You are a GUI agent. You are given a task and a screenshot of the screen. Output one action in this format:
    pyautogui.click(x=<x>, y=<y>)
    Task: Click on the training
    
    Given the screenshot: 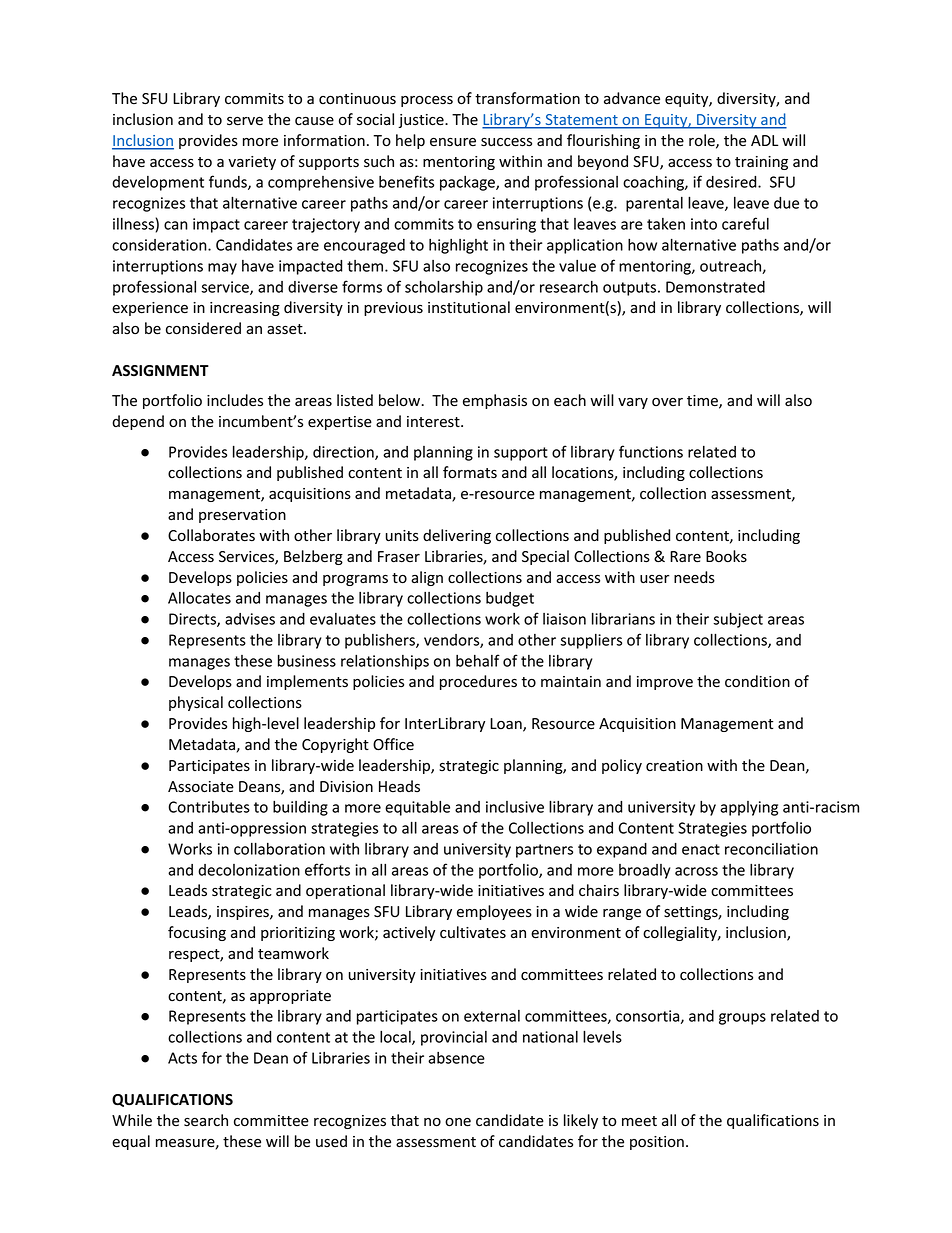 What is the action you would take?
    pyautogui.click(x=761, y=163)
